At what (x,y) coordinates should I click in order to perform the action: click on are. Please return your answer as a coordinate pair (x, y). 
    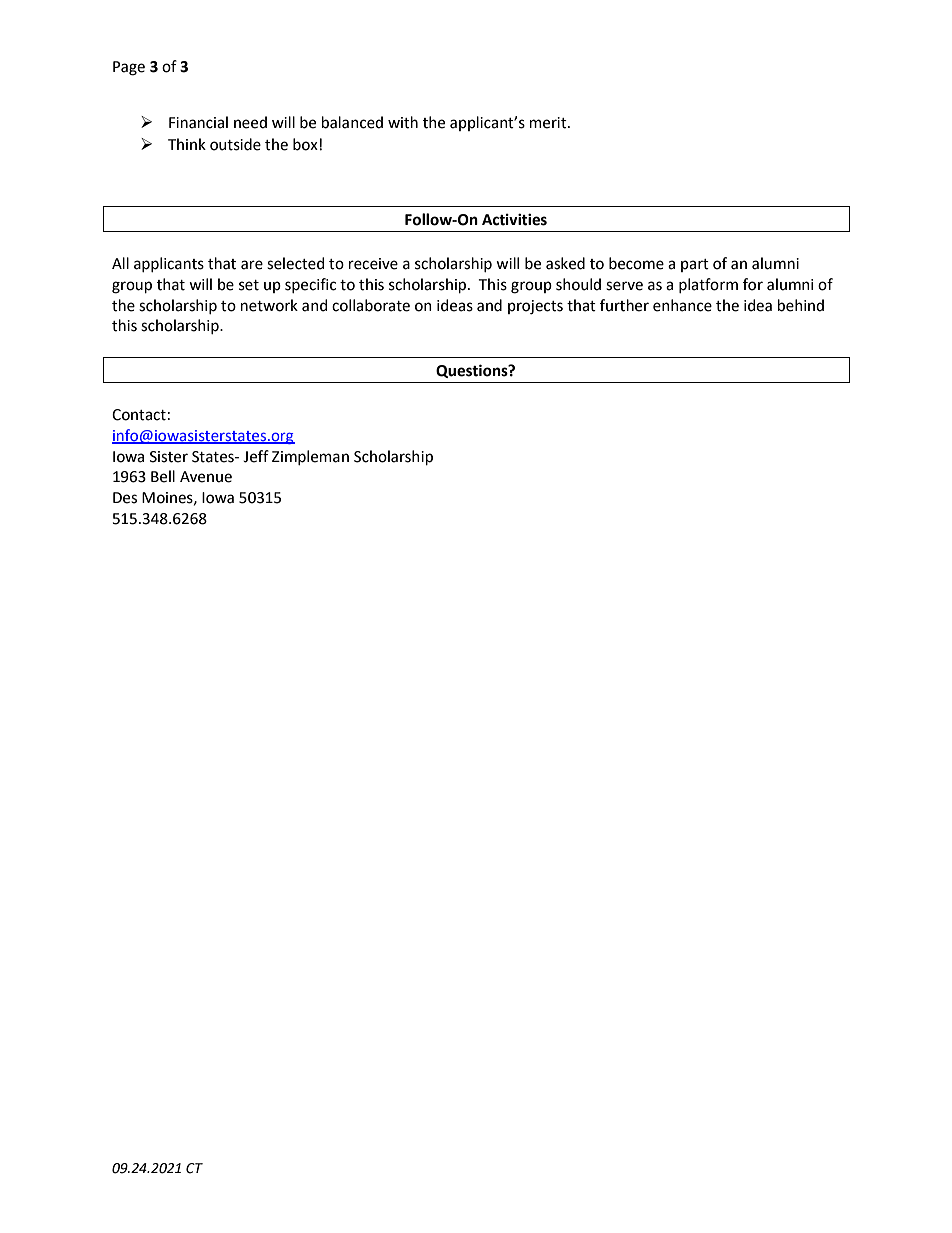
    Looking at the image, I should click on (252, 265).
